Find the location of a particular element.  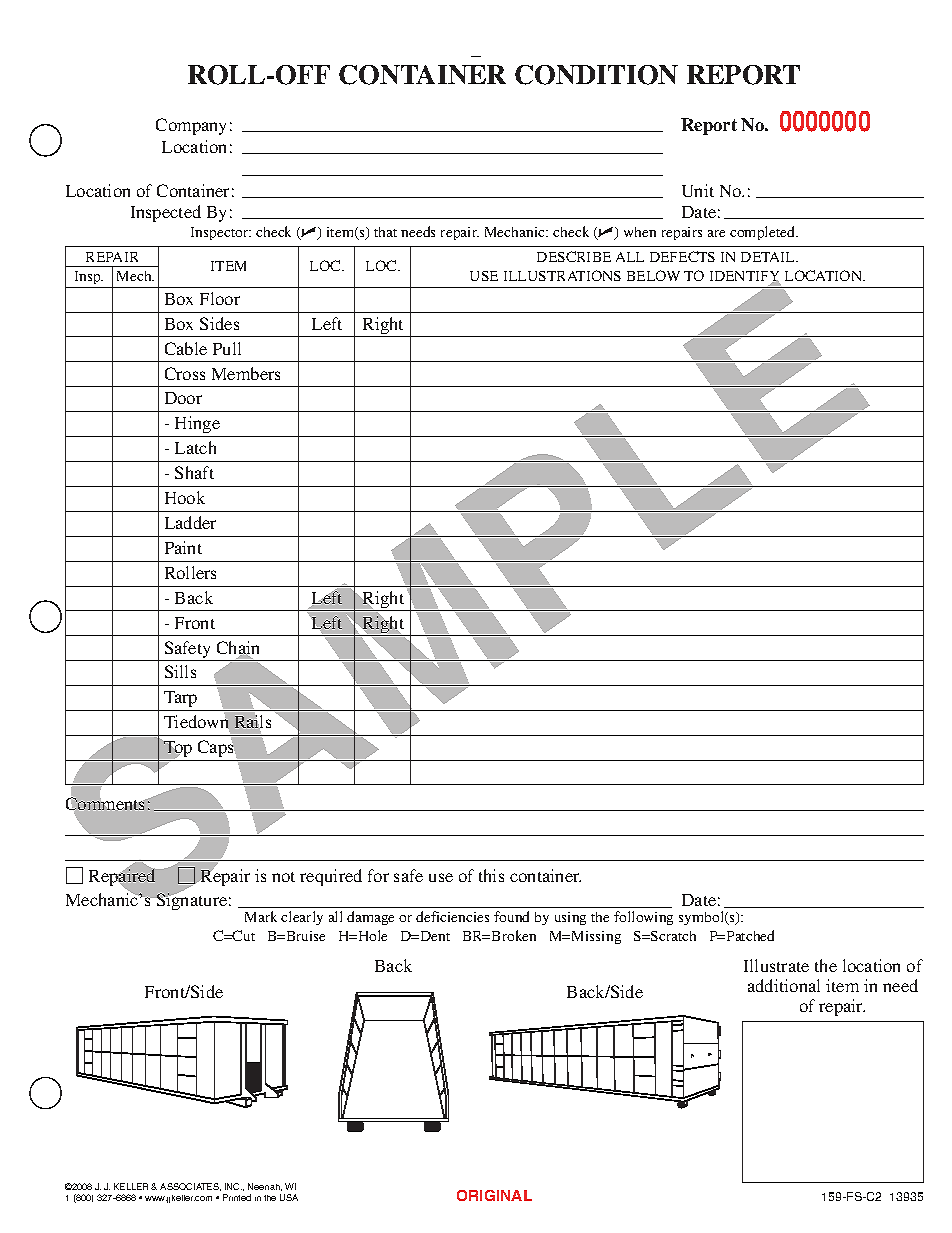

Chain is located at coordinates (238, 649).
